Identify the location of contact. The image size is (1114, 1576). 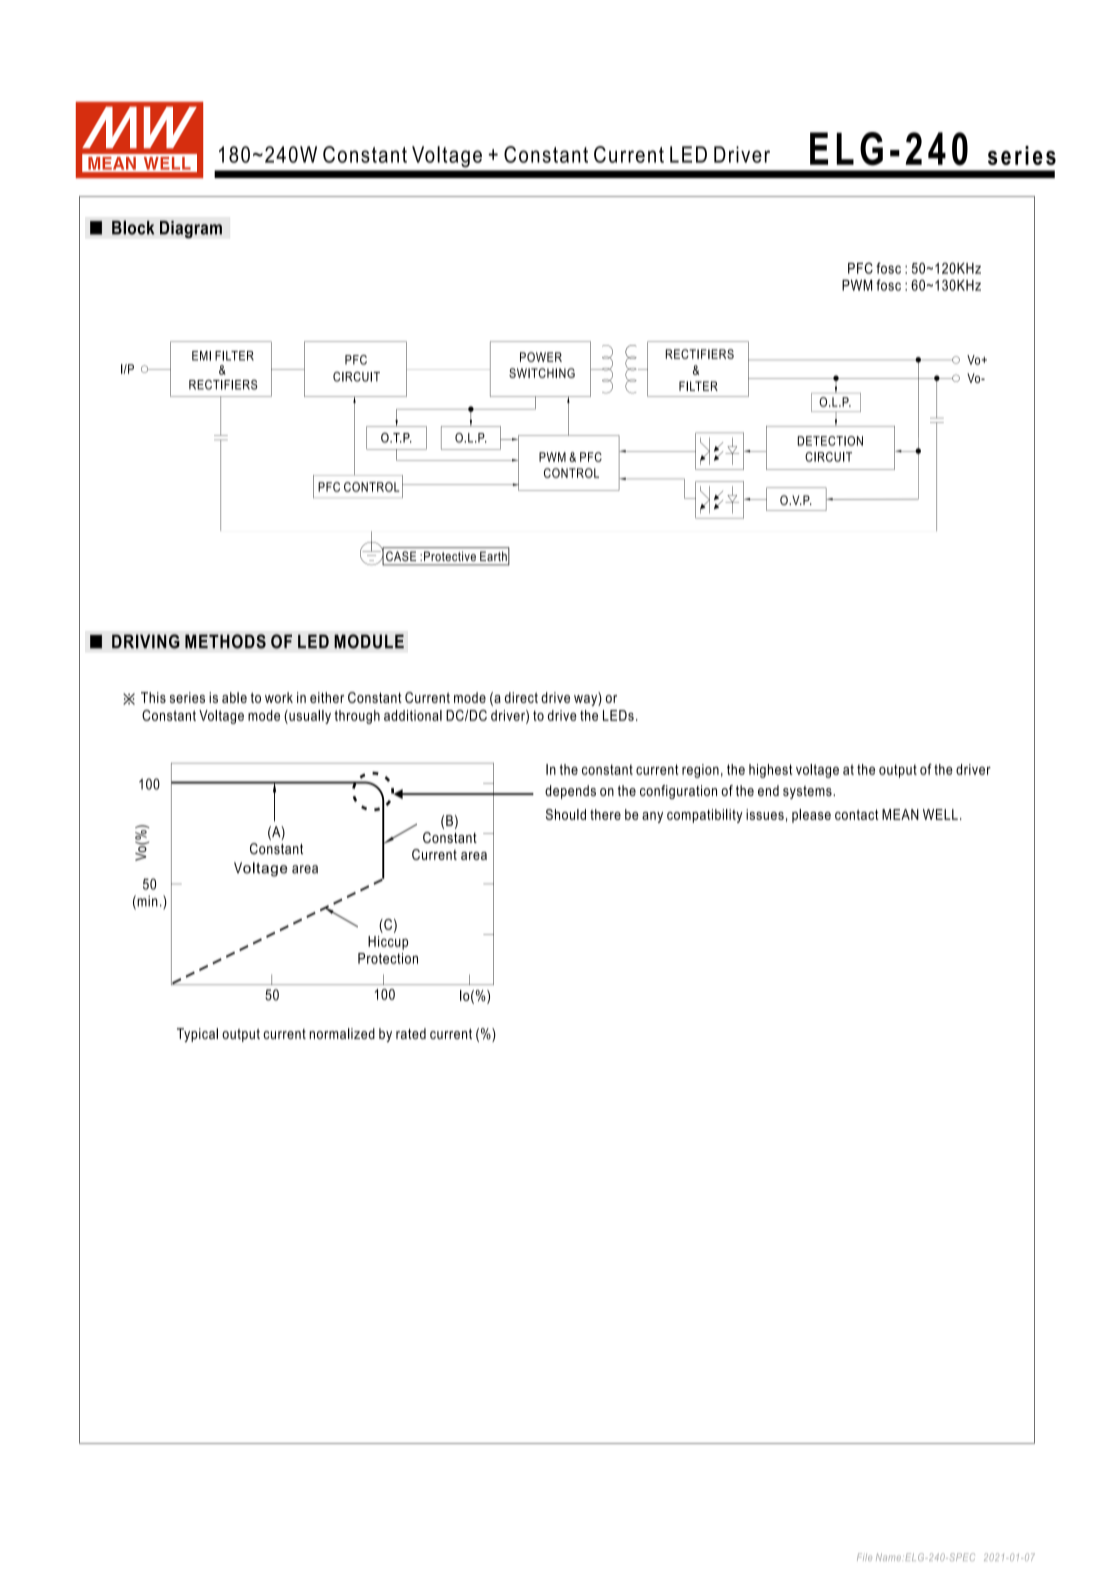
(857, 814).
